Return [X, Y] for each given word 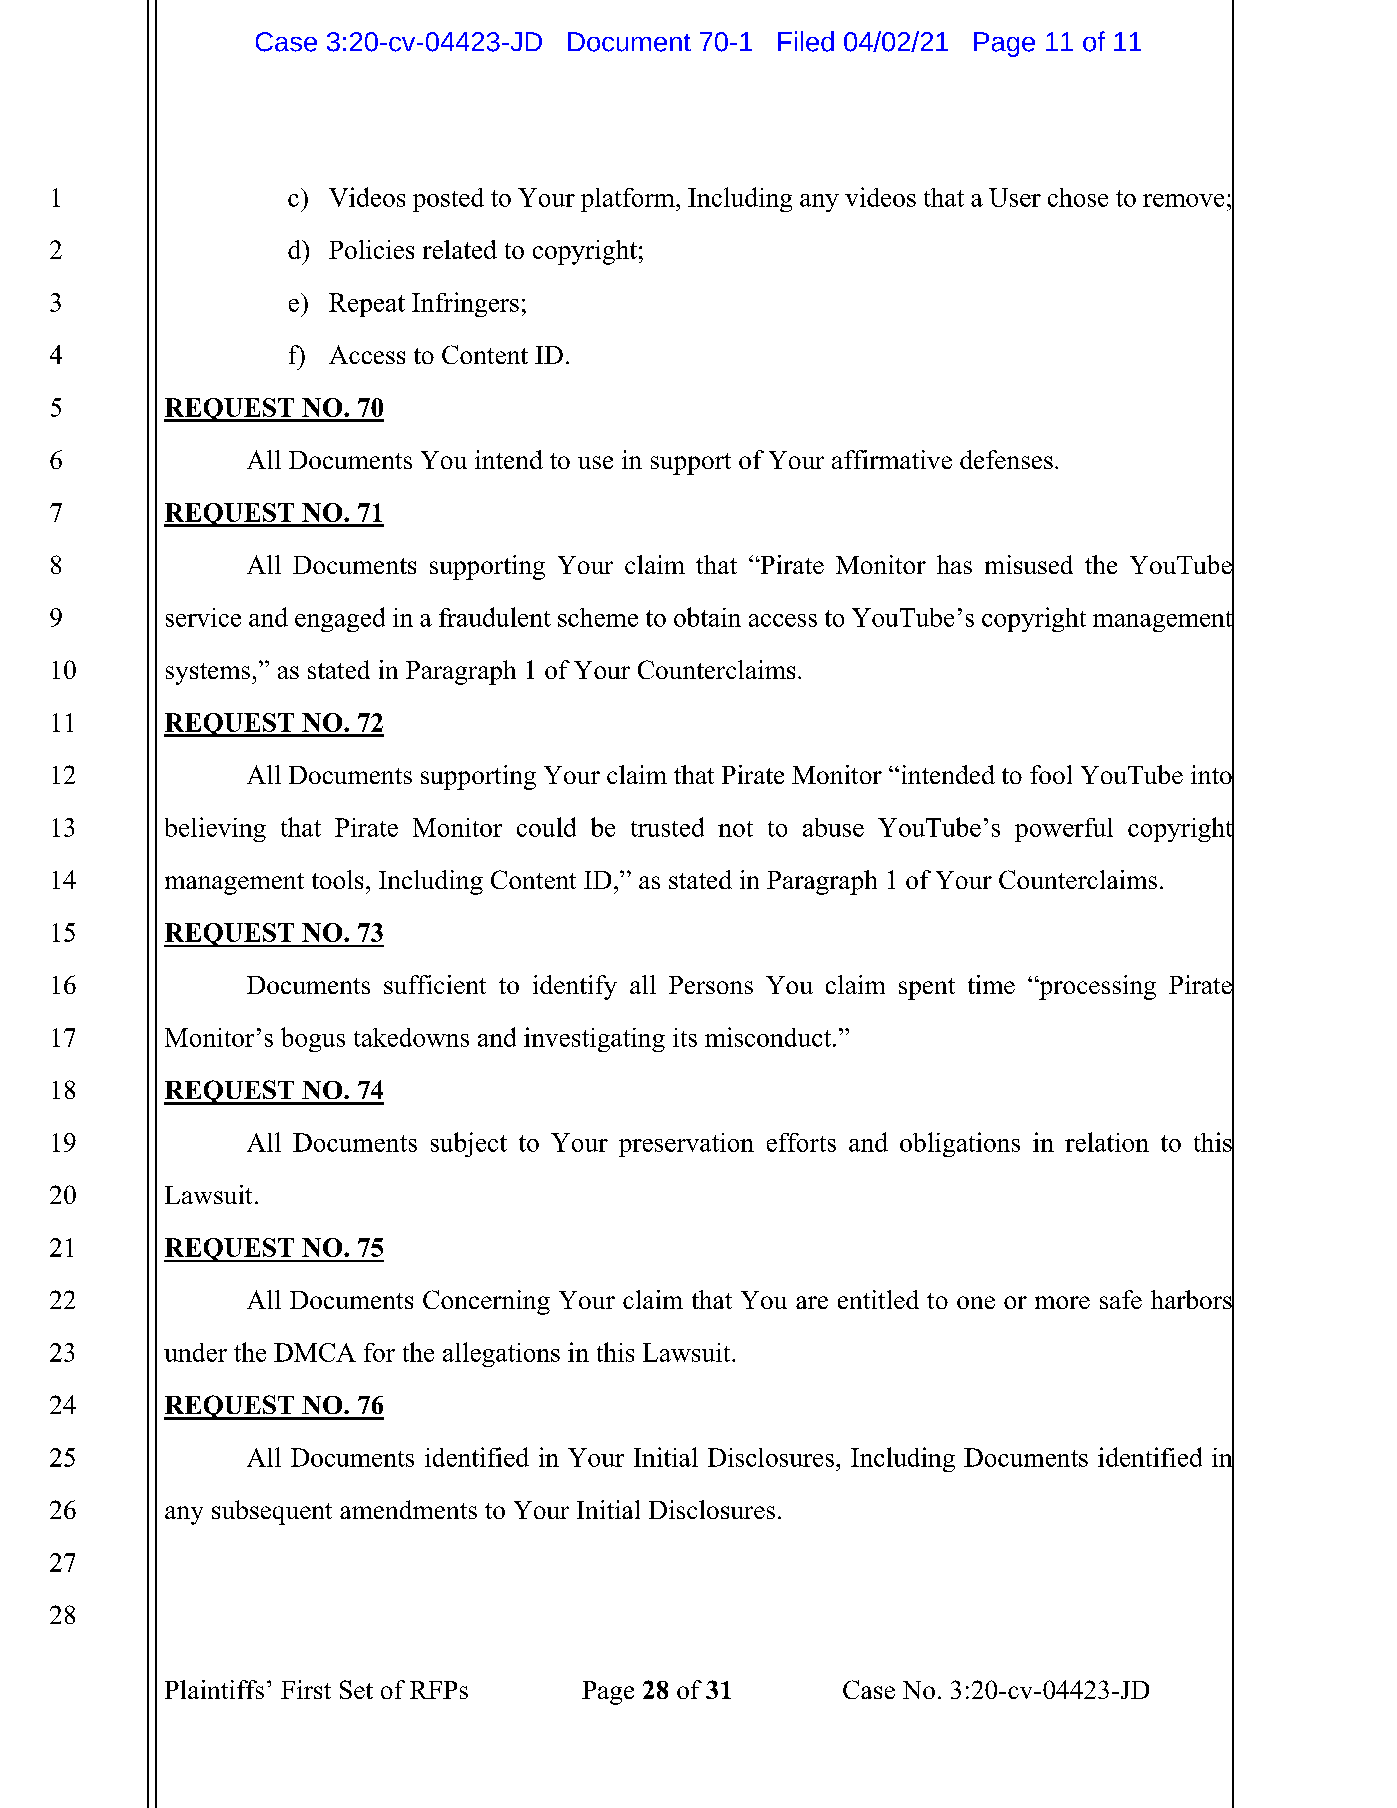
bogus [313, 1039]
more [1062, 1302]
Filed [806, 41]
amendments [408, 1509]
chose [1078, 197]
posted [448, 200]
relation [1107, 1142]
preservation [686, 1145]
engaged [340, 619]
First [306, 1689]
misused [1029, 564]
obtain [707, 617]
